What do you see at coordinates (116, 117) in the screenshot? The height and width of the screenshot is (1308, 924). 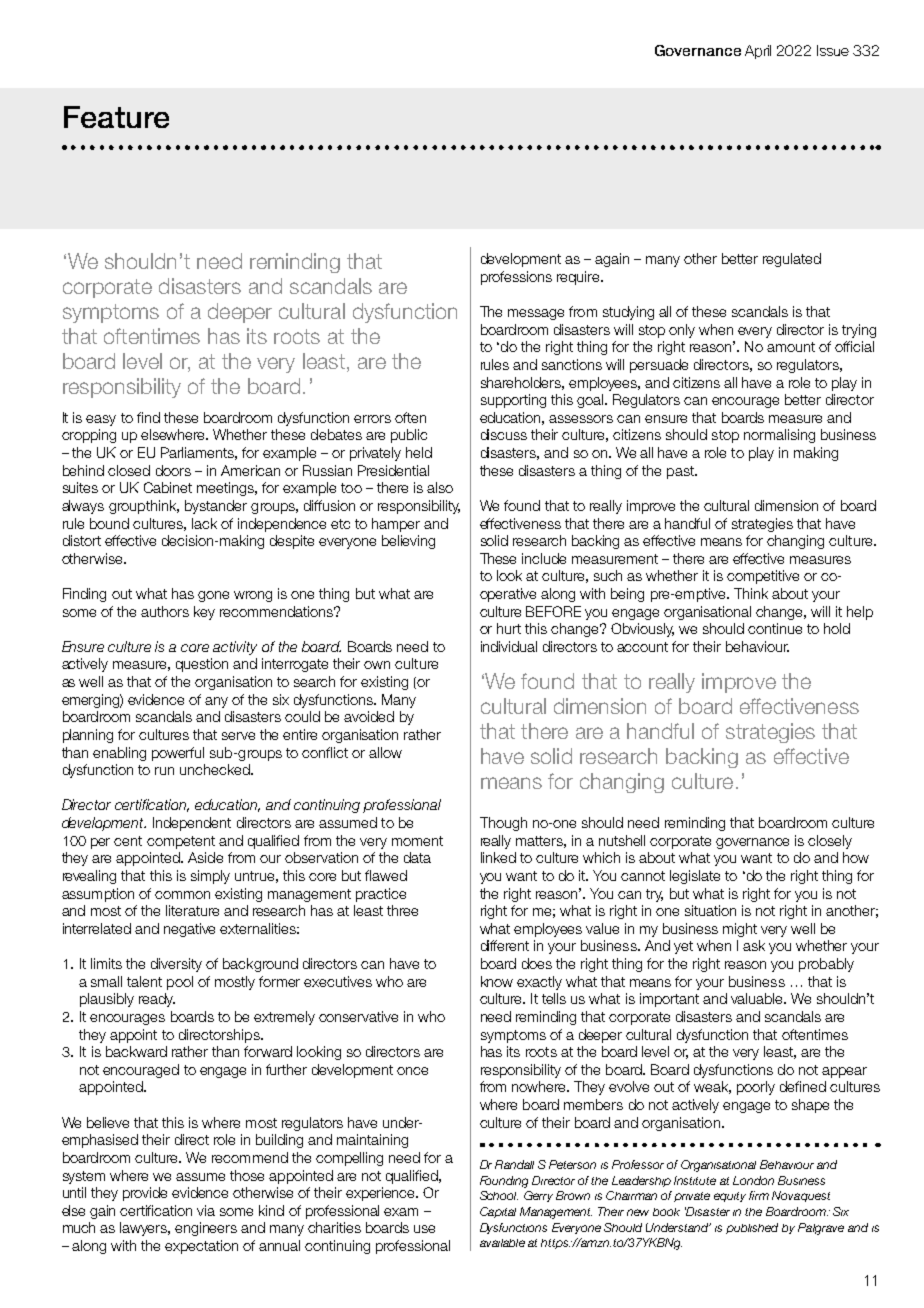 I see `Feature` at bounding box center [116, 117].
